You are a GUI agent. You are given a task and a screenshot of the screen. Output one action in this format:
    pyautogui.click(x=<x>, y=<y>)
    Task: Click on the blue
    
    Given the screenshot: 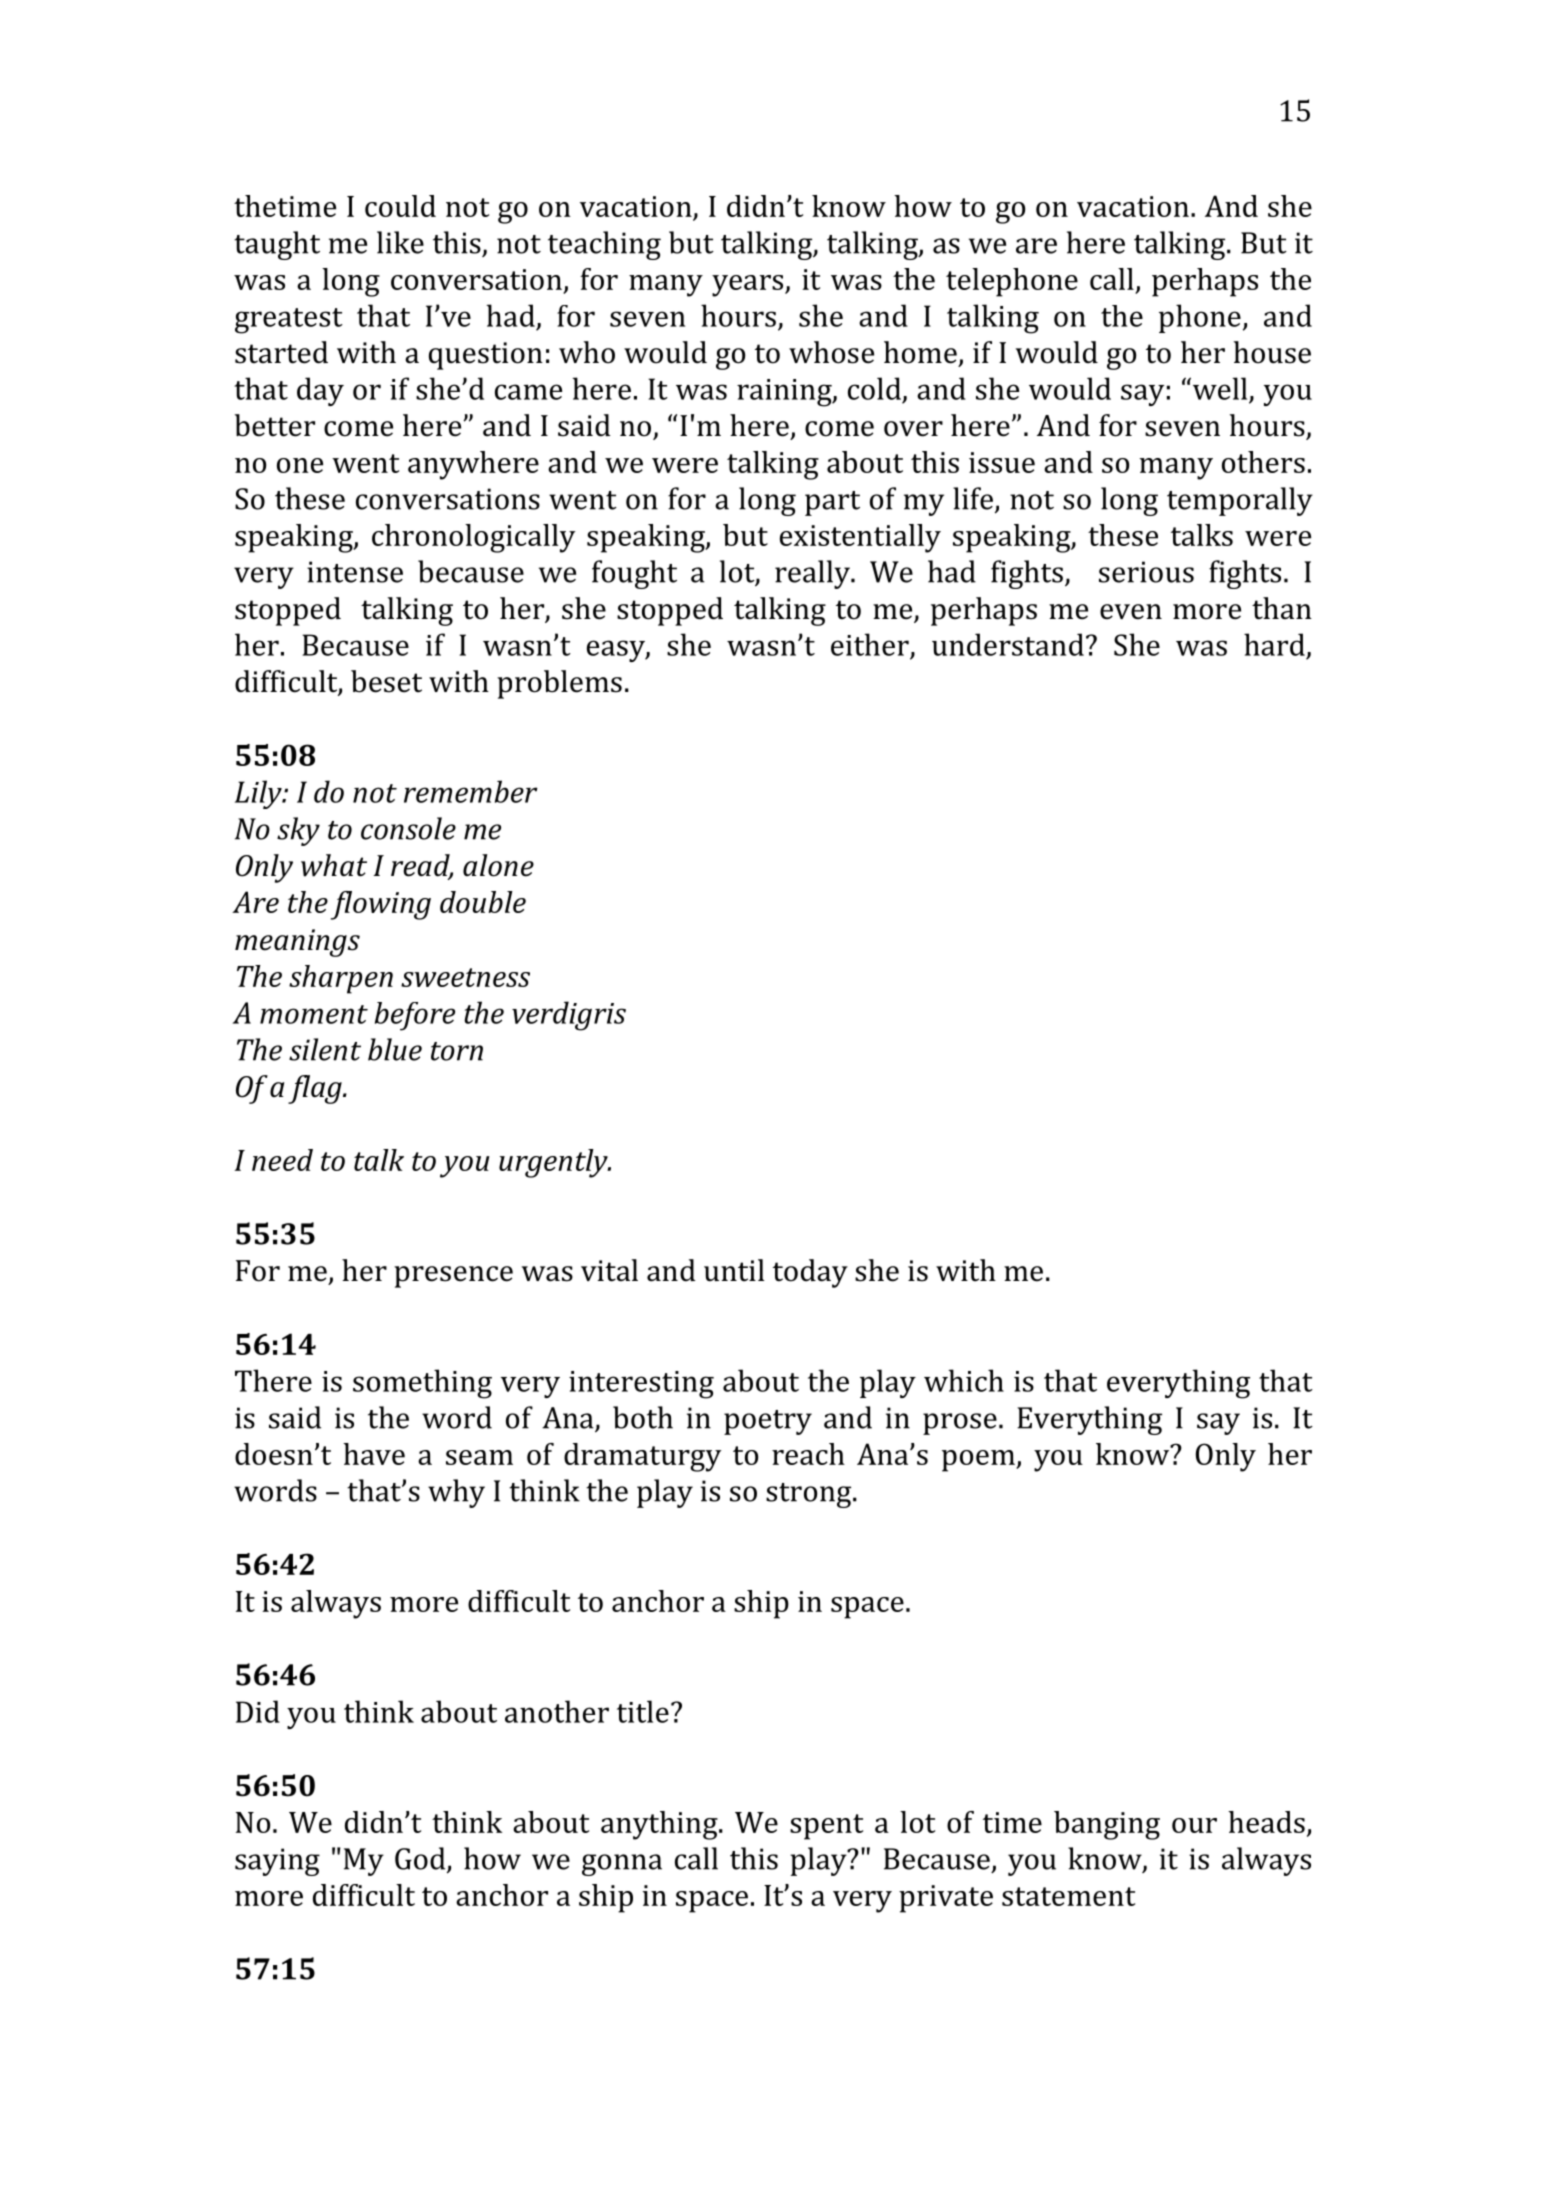 What is the action you would take?
    pyautogui.click(x=395, y=1049)
